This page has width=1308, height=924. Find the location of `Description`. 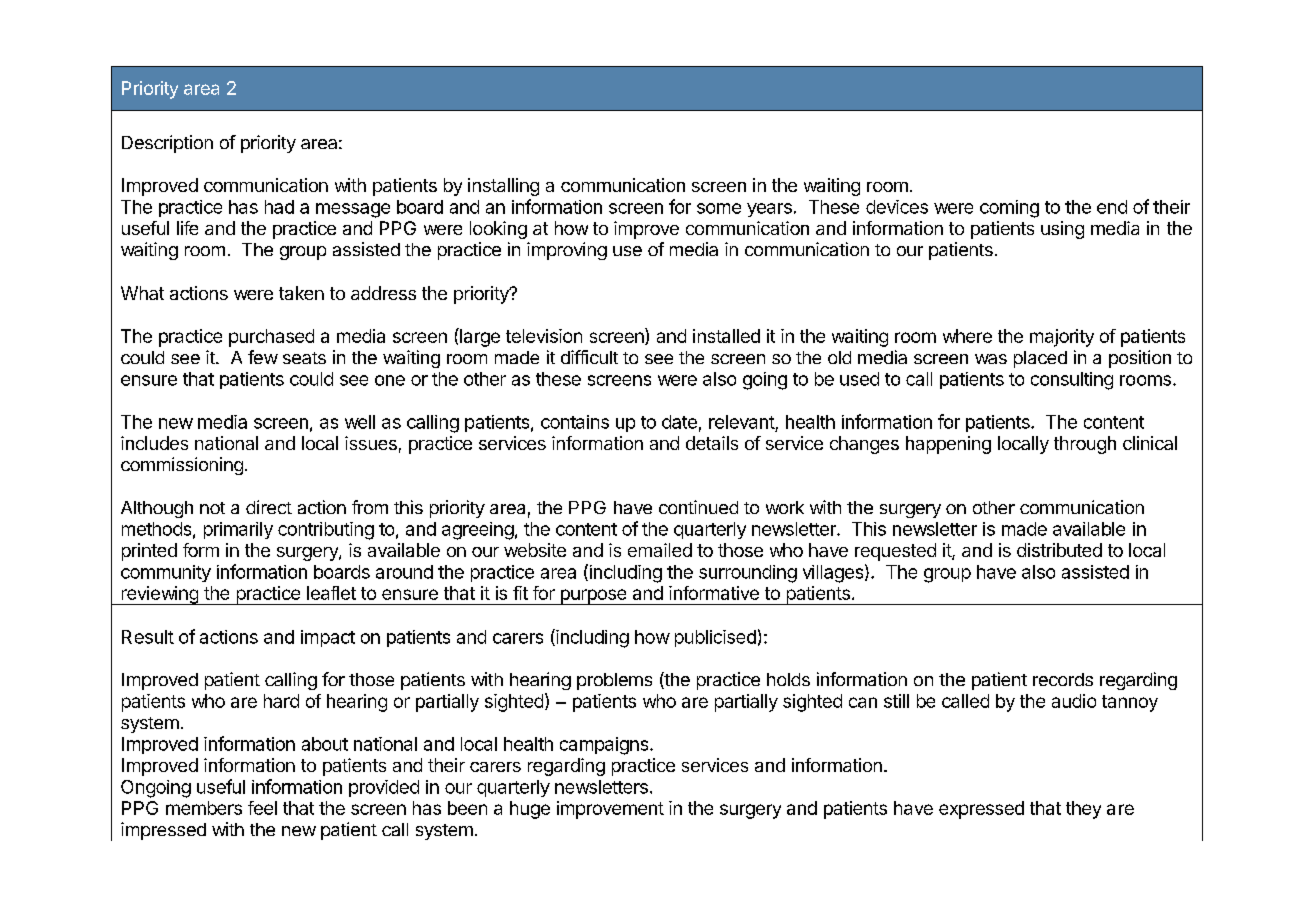

Description is located at coordinates (167, 144).
